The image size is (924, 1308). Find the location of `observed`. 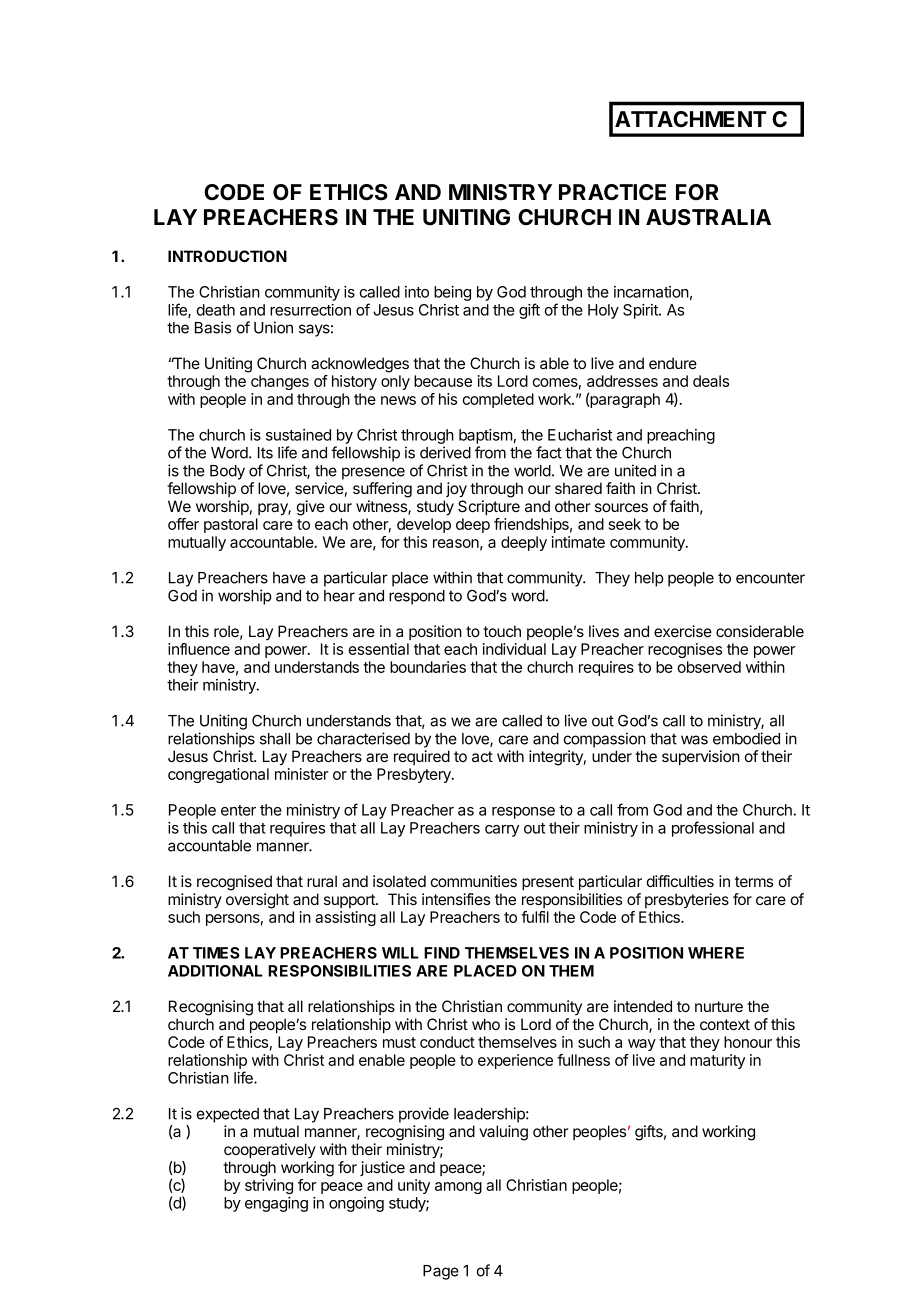

observed is located at coordinates (709, 667).
